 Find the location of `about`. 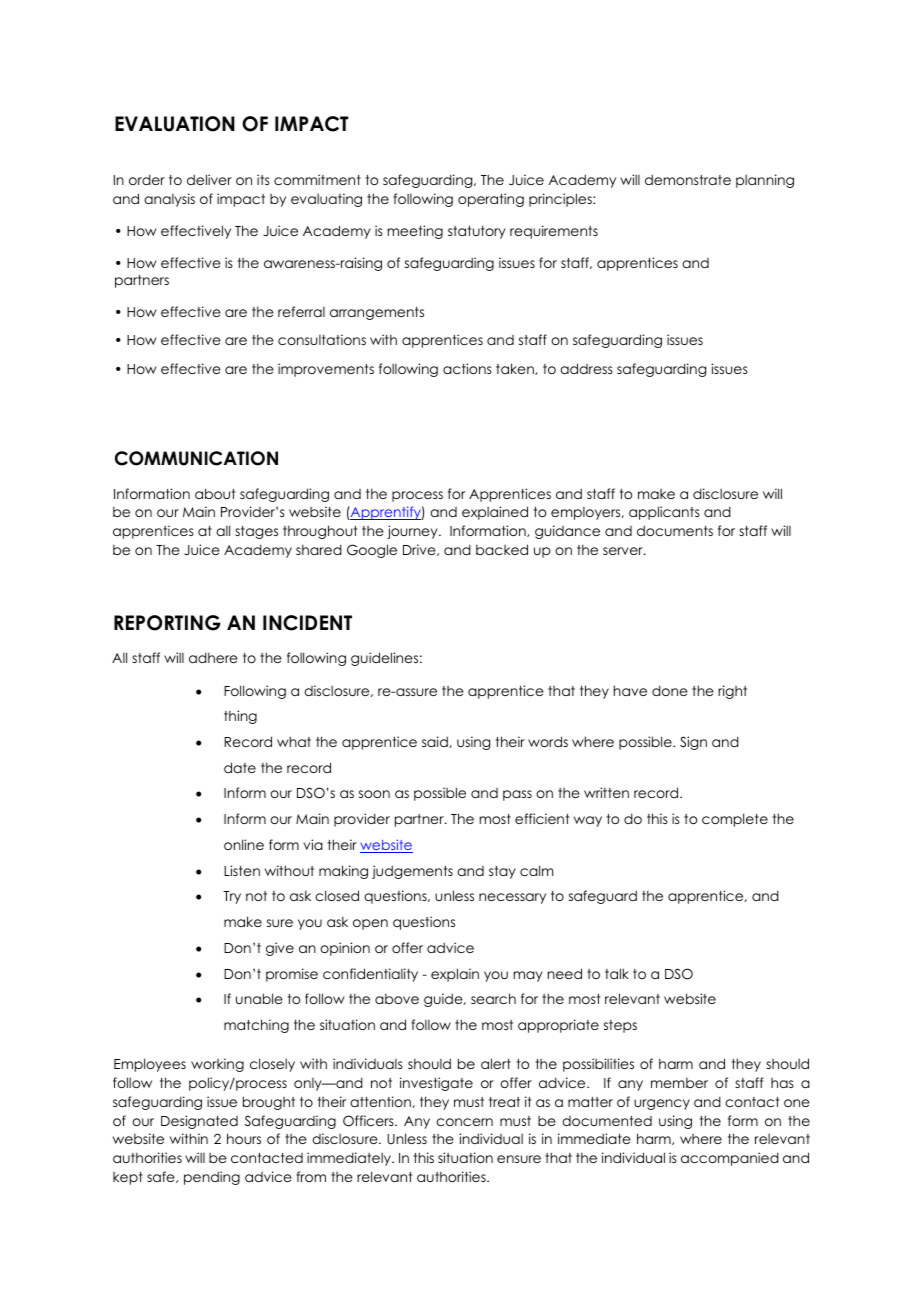

about is located at coordinates (215, 493).
